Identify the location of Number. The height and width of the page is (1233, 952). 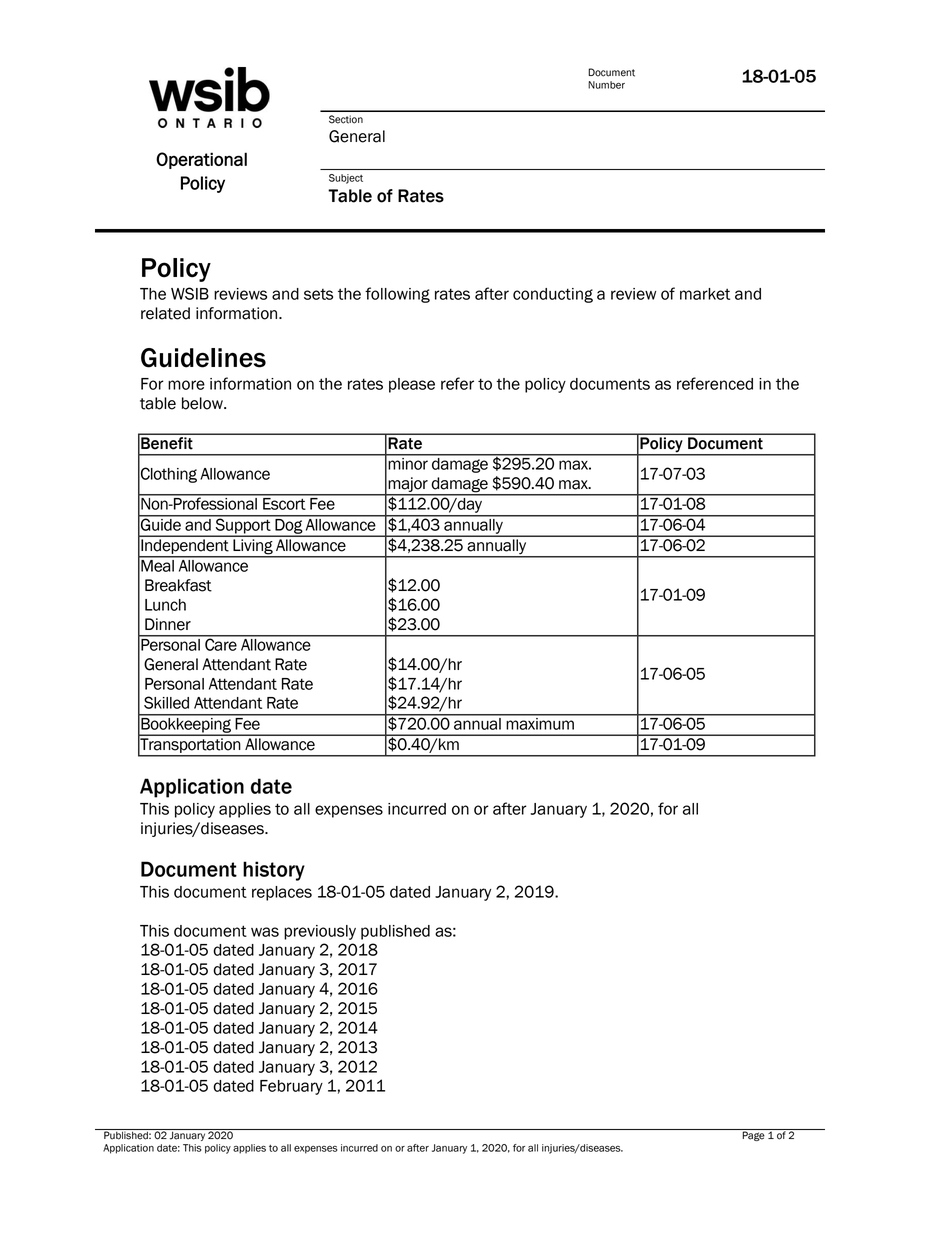
(606, 85).
